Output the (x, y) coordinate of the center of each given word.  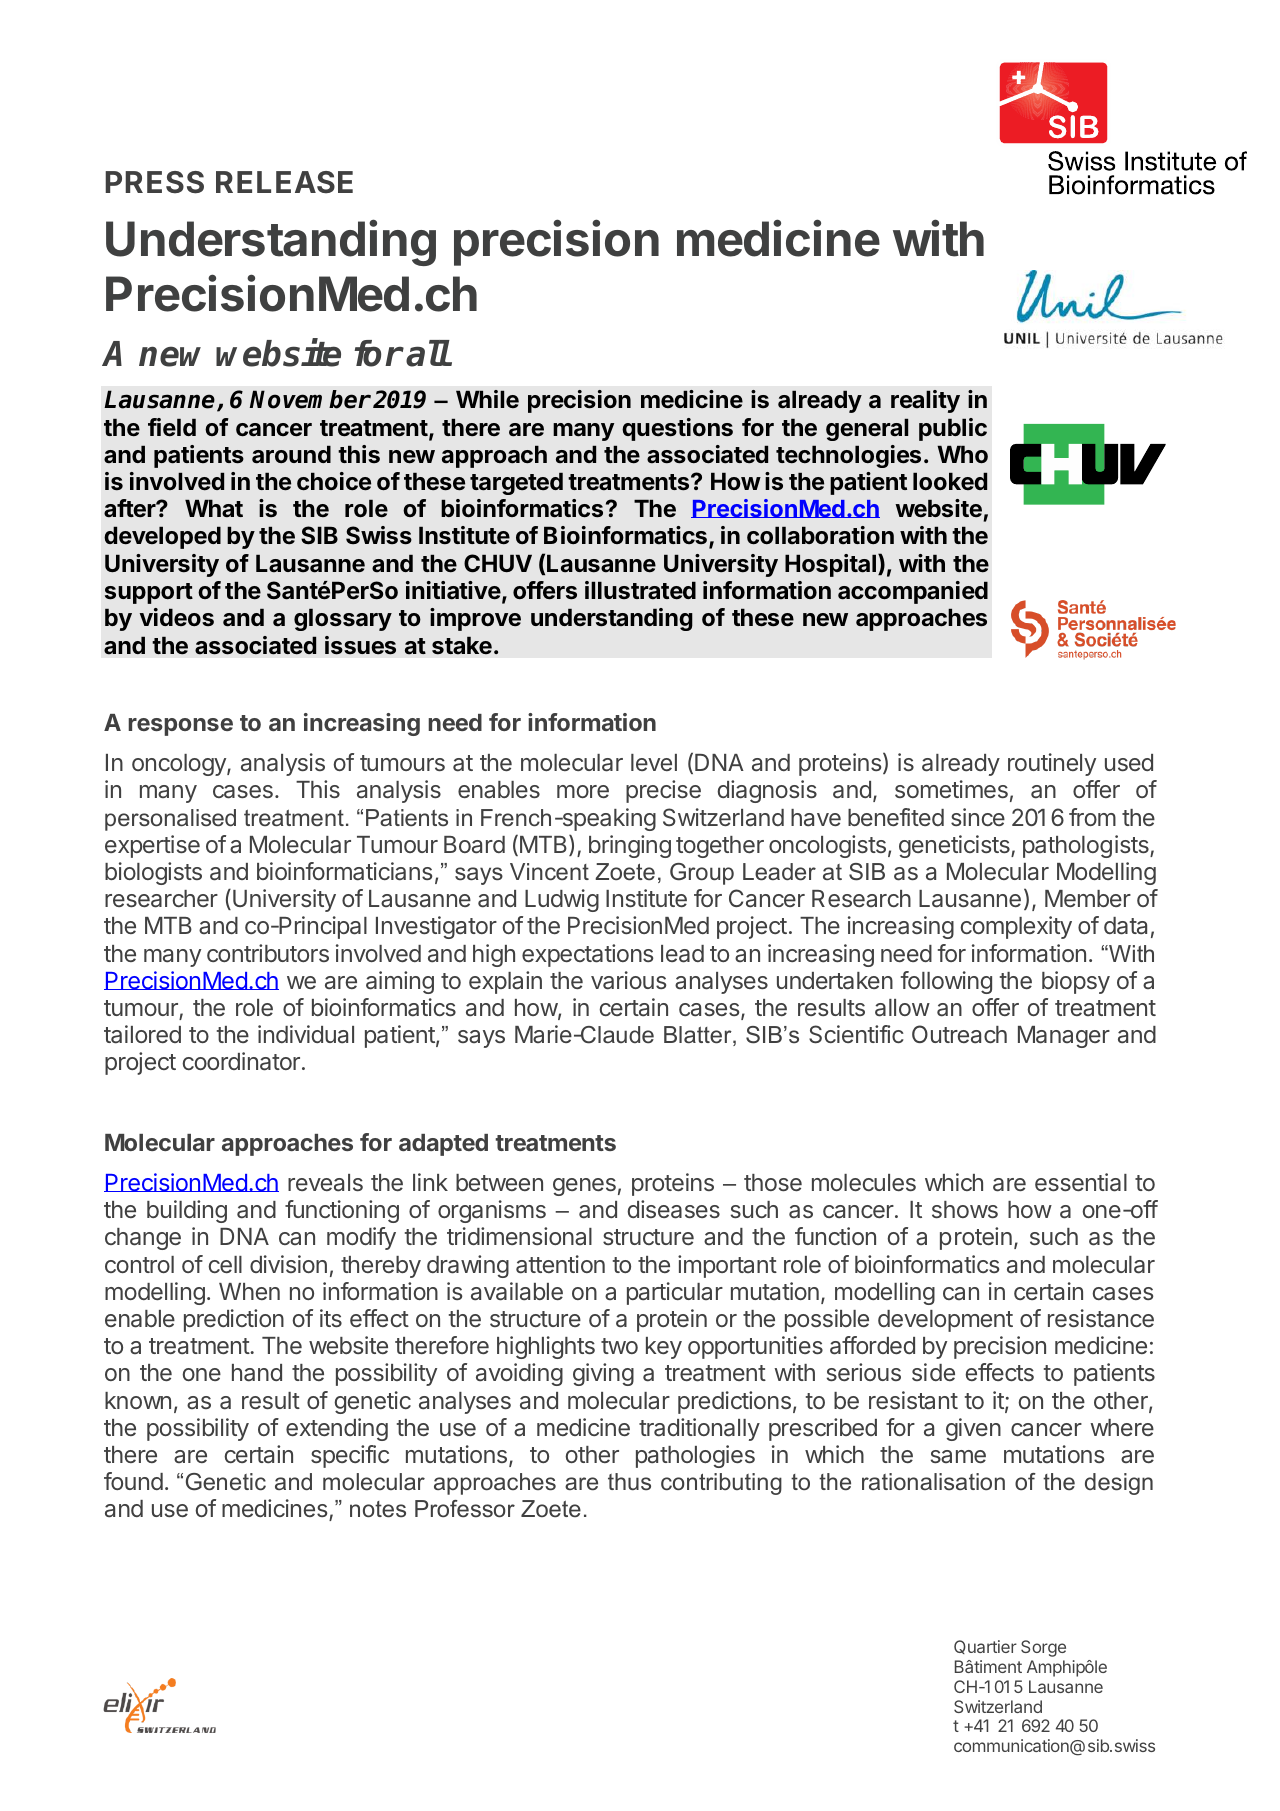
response (180, 727)
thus (629, 1482)
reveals (325, 1183)
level (654, 762)
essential (1081, 1182)
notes (378, 1509)
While (487, 399)
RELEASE (284, 182)
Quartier (985, 1647)
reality (925, 401)
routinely (1052, 764)
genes (584, 1187)
